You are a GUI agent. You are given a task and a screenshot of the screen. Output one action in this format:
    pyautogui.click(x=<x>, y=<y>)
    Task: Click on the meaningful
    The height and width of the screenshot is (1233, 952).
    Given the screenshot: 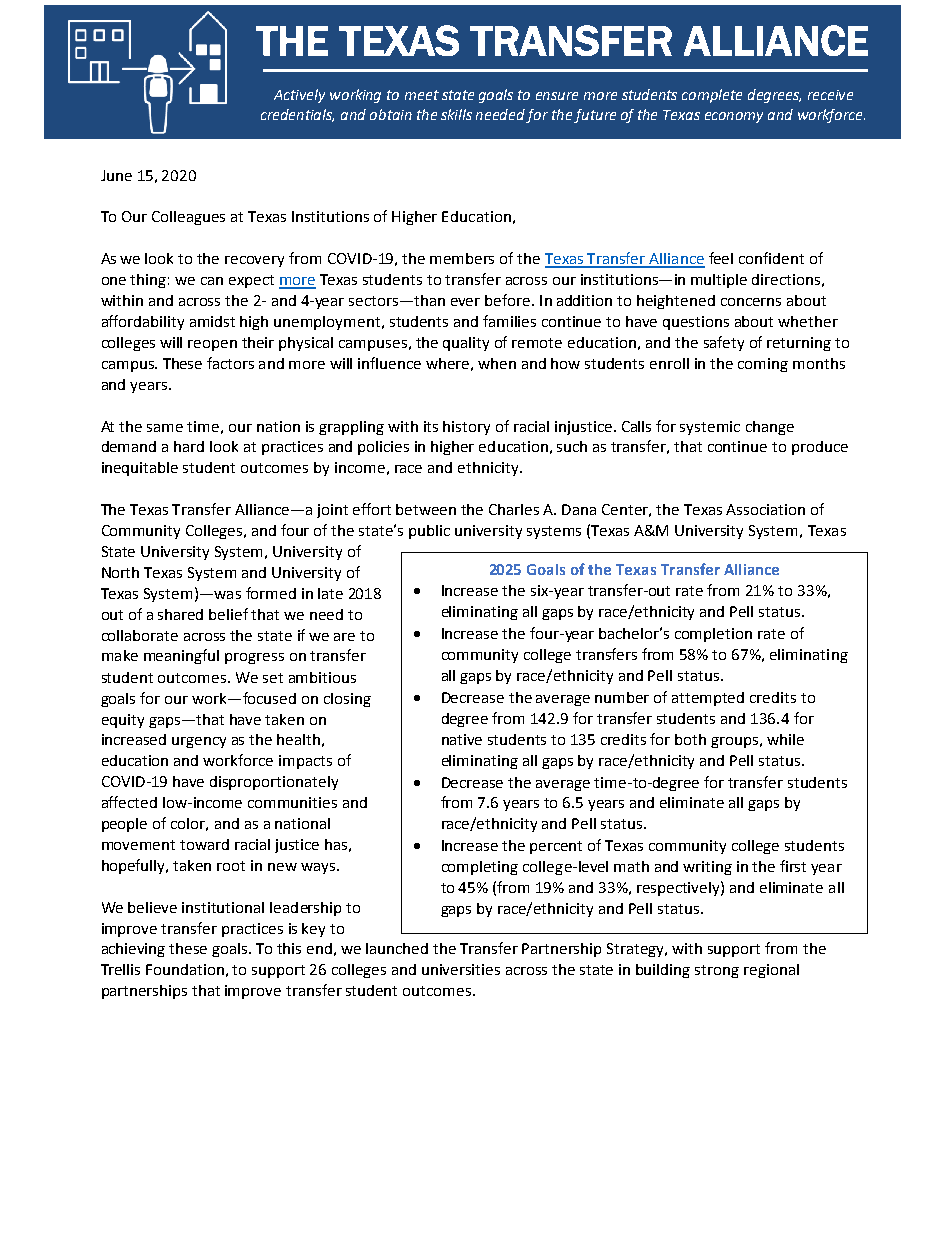 What is the action you would take?
    pyautogui.click(x=181, y=656)
